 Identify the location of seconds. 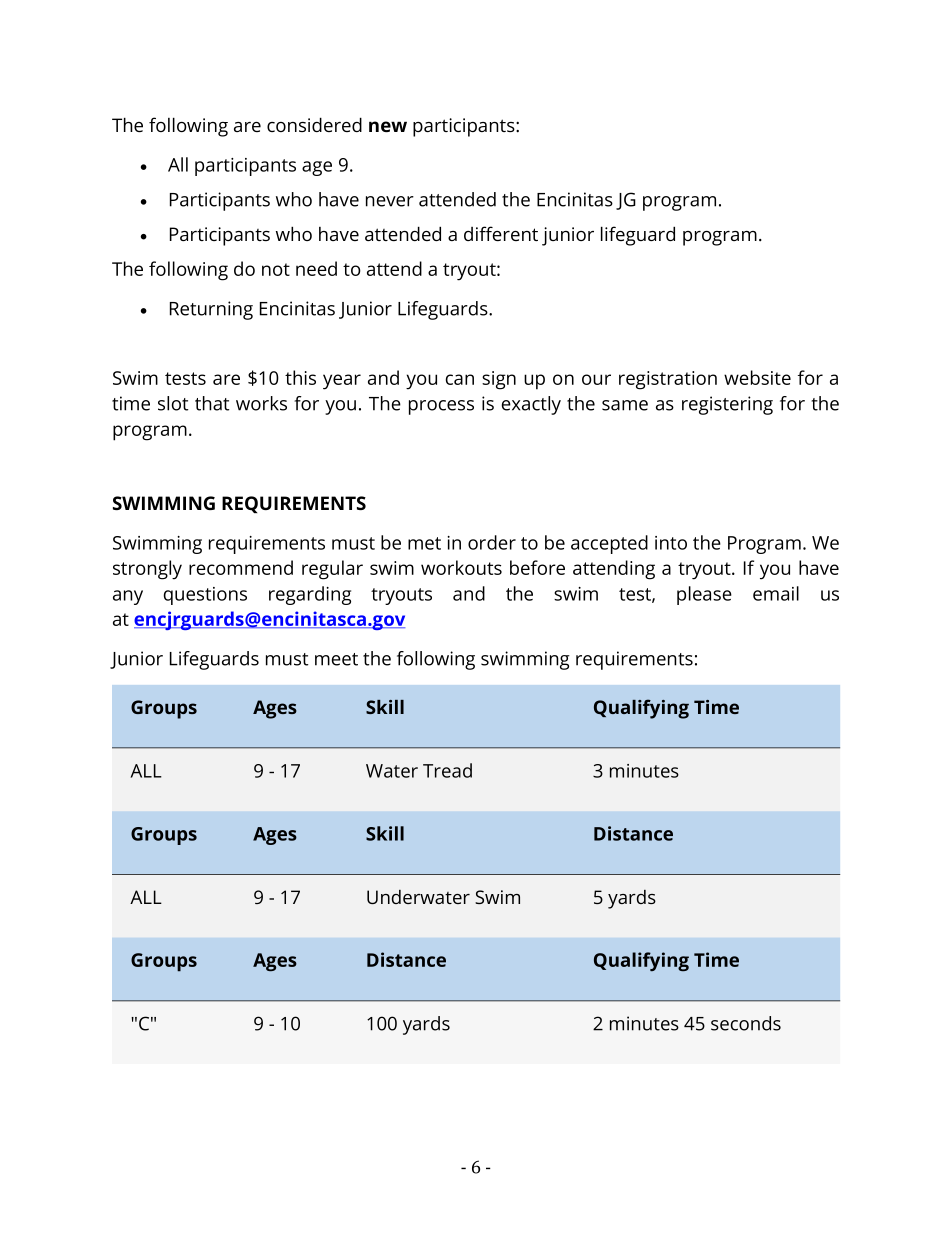
(746, 1023).
